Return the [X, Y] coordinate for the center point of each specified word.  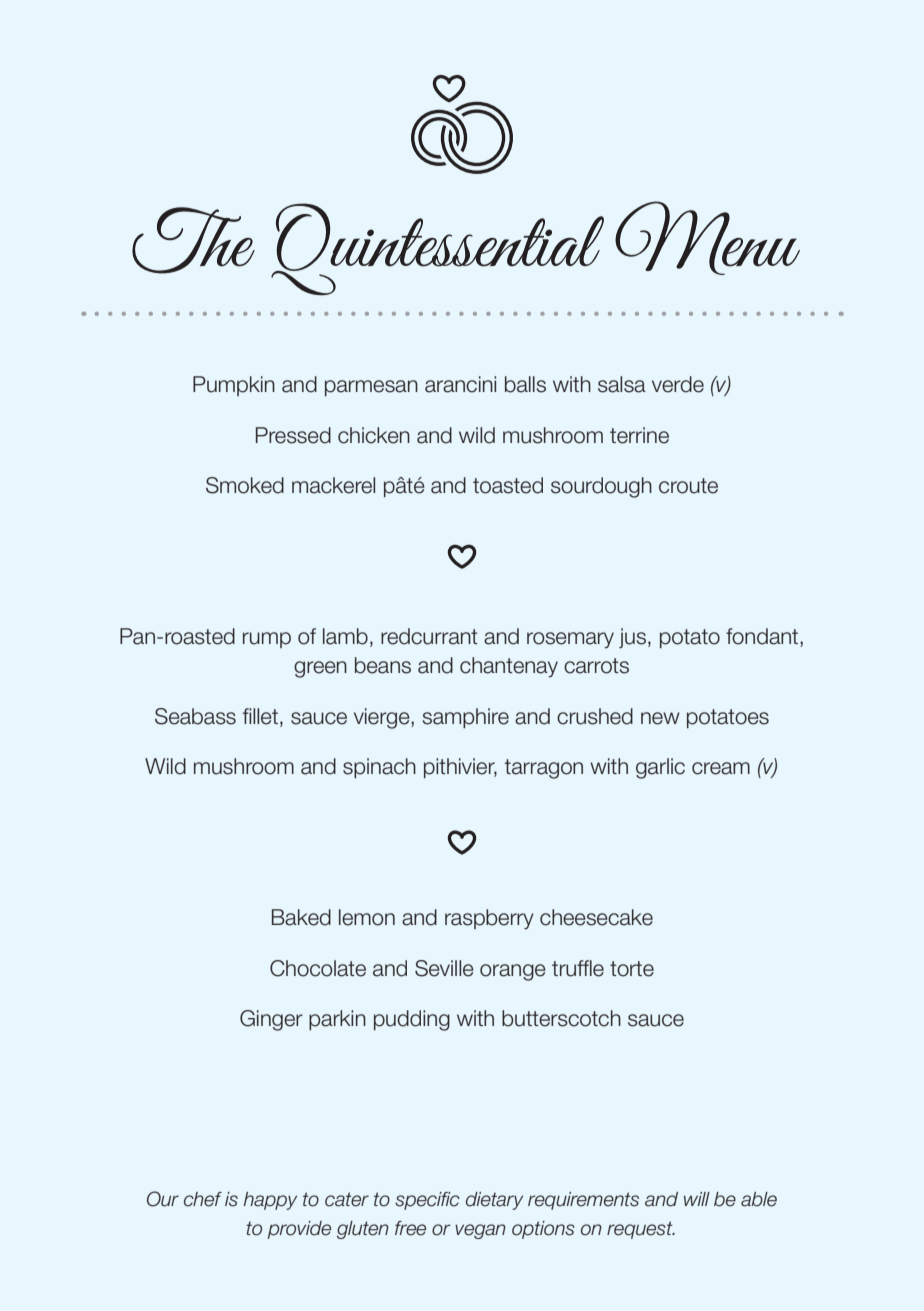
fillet [260, 716]
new [660, 718]
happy [270, 1201]
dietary [494, 1201]
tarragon [544, 769]
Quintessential [437, 249]
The [193, 240]
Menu [707, 238]
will [697, 1199]
